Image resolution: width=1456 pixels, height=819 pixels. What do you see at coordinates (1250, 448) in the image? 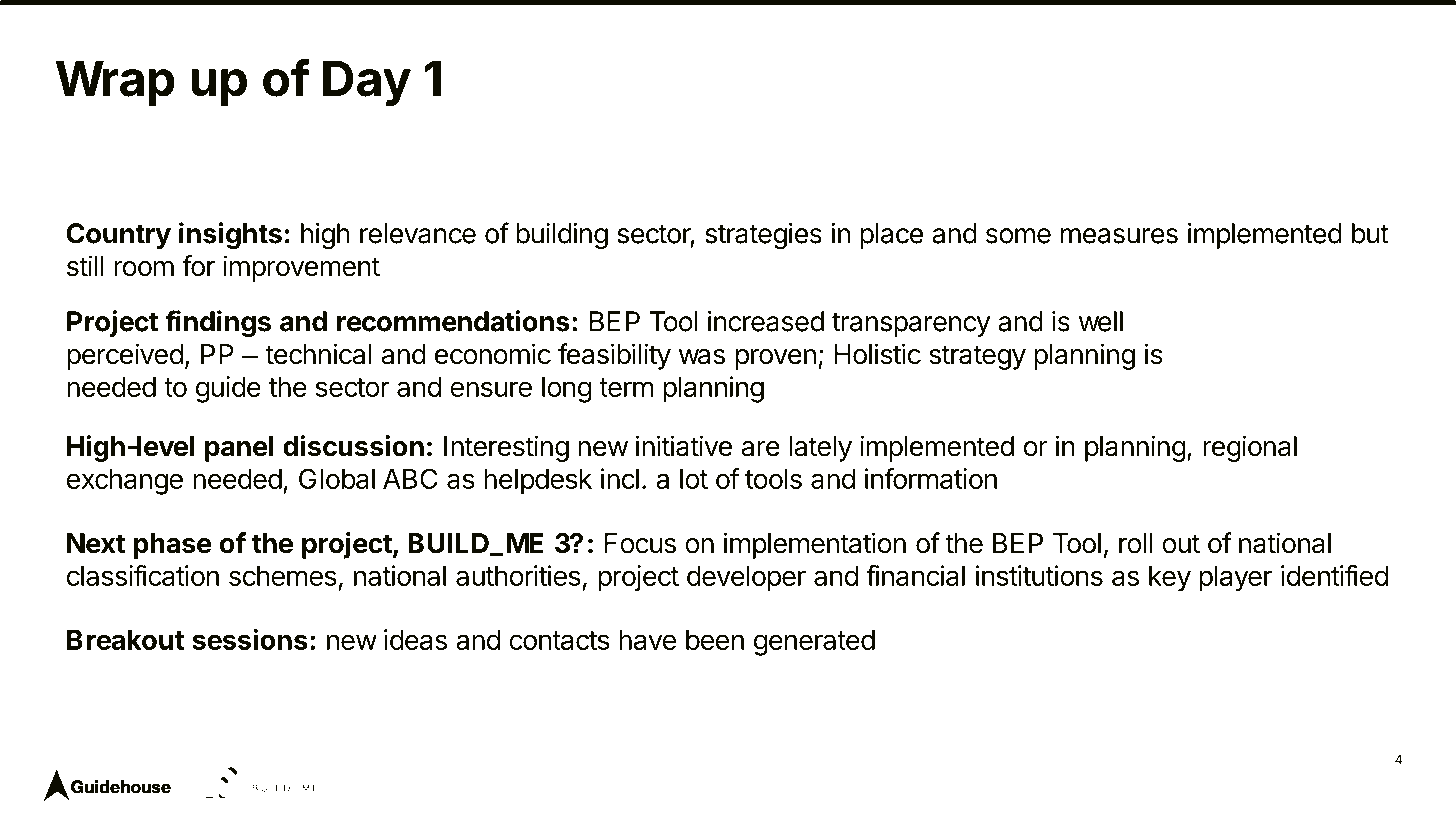
I see `regional` at bounding box center [1250, 448].
